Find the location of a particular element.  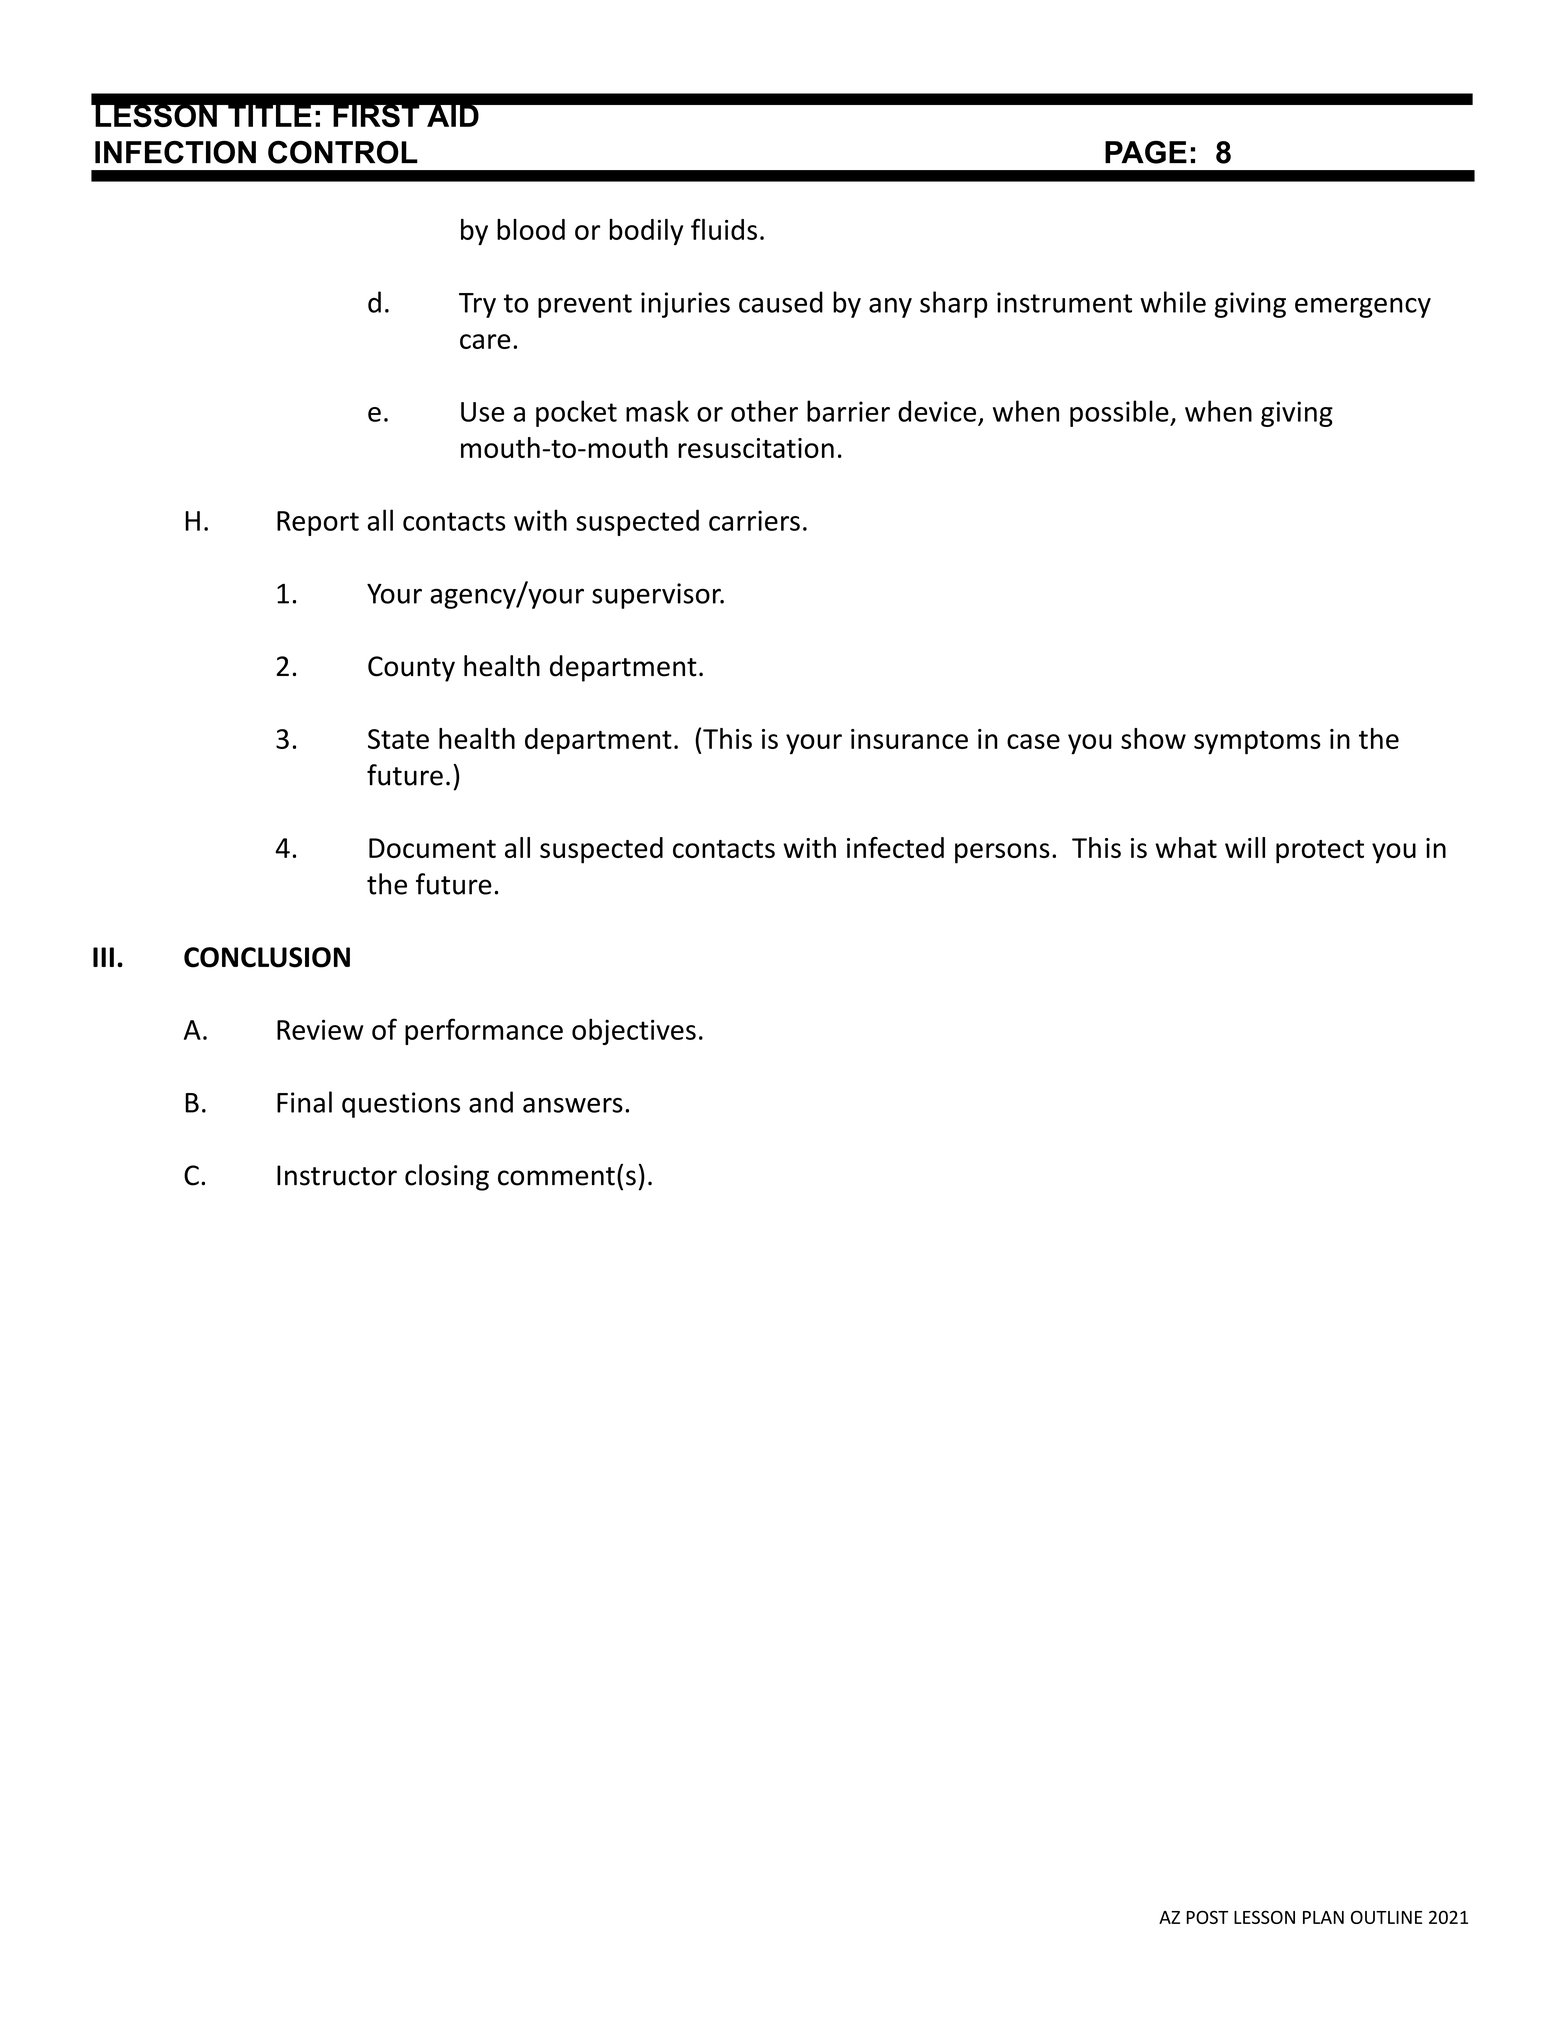

fluids is located at coordinates (724, 229).
